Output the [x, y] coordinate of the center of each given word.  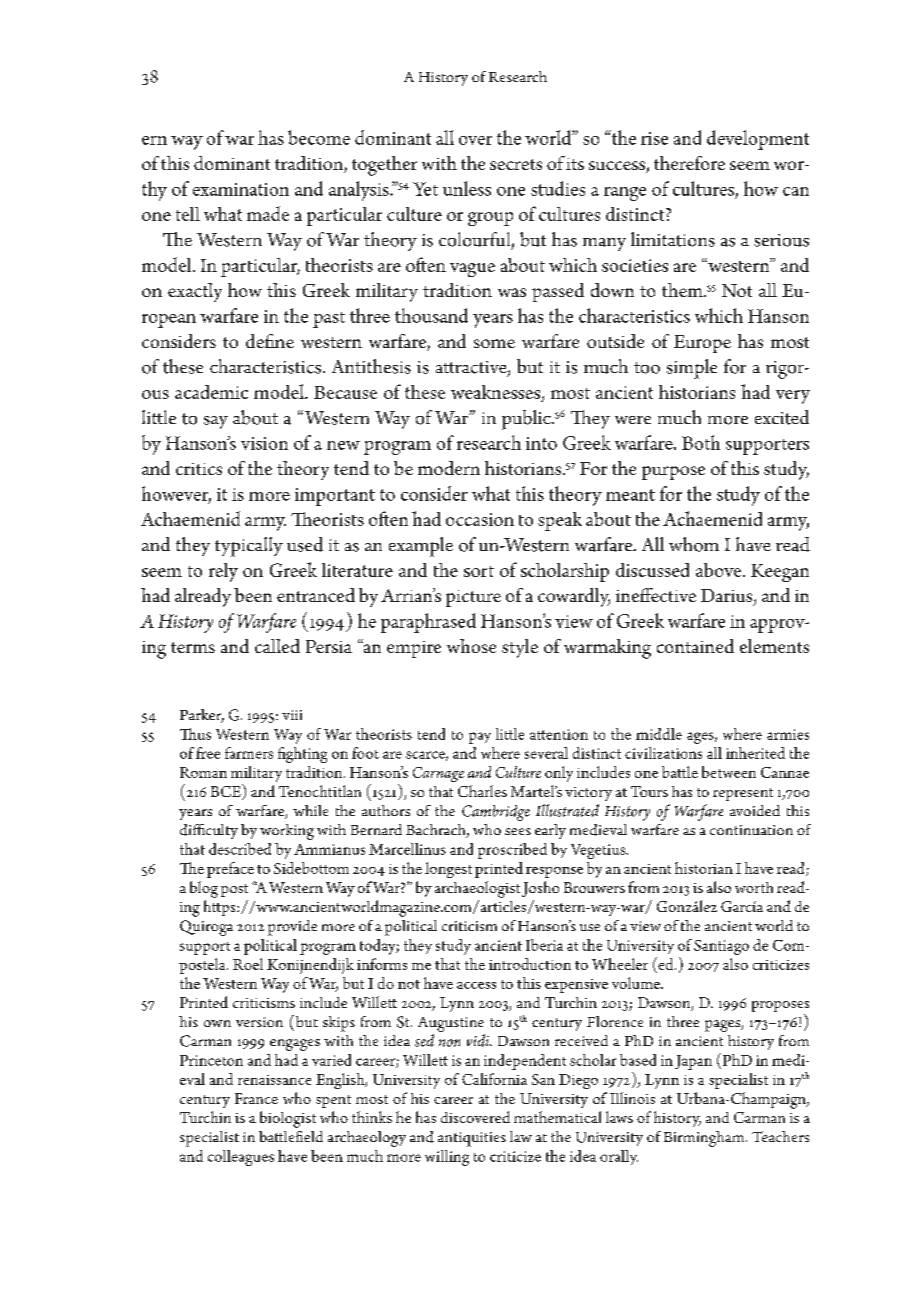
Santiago [721, 947]
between [729, 772]
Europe [702, 344]
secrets [516, 164]
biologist [288, 1119]
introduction [530, 964]
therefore [689, 163]
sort [479, 571]
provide [292, 928]
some [494, 343]
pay [480, 738]
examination [241, 189]
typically [249, 547]
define [270, 341]
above [720, 570]
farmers [249, 753]
